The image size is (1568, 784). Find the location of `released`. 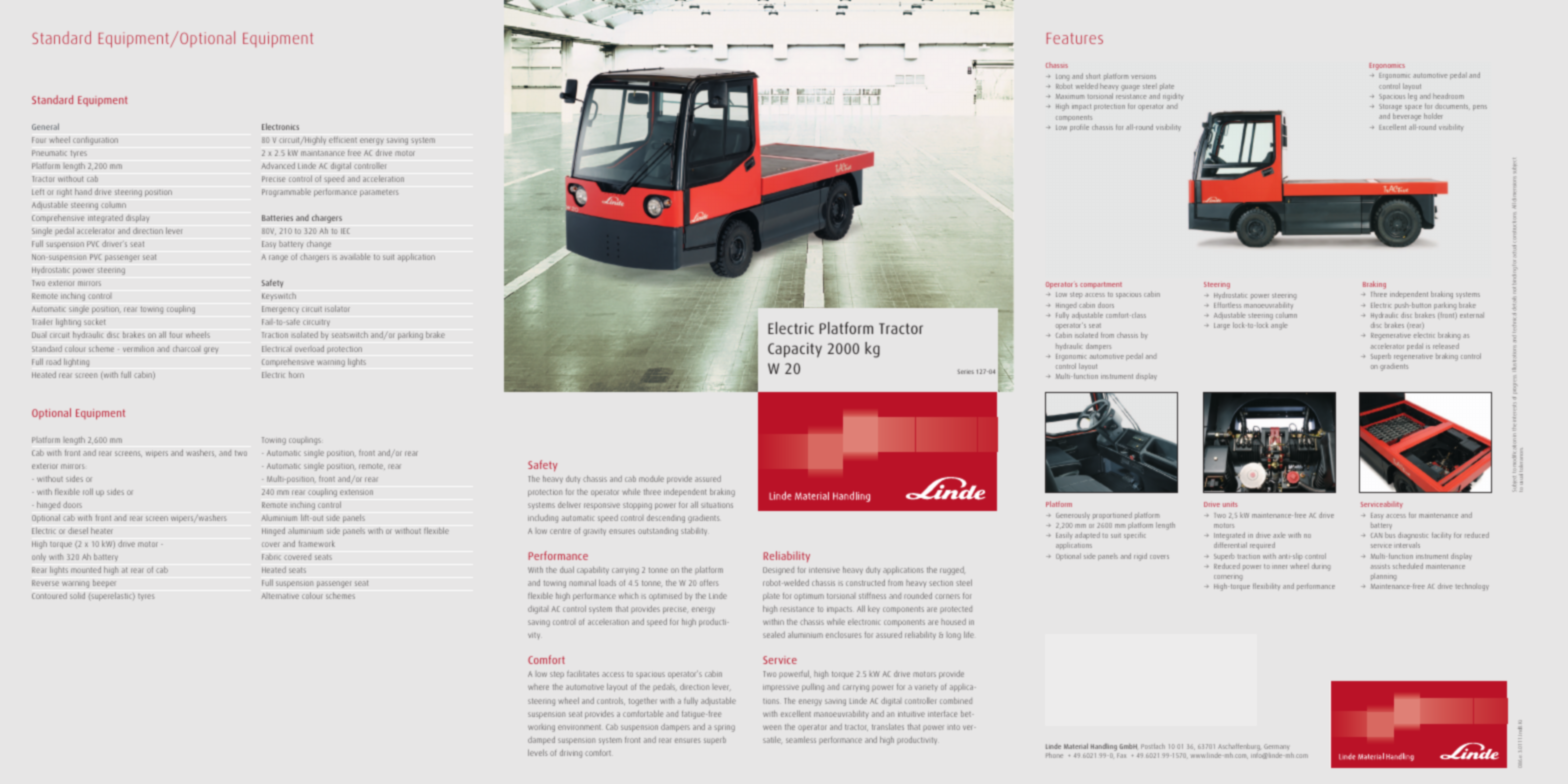

released is located at coordinates (1446, 346).
